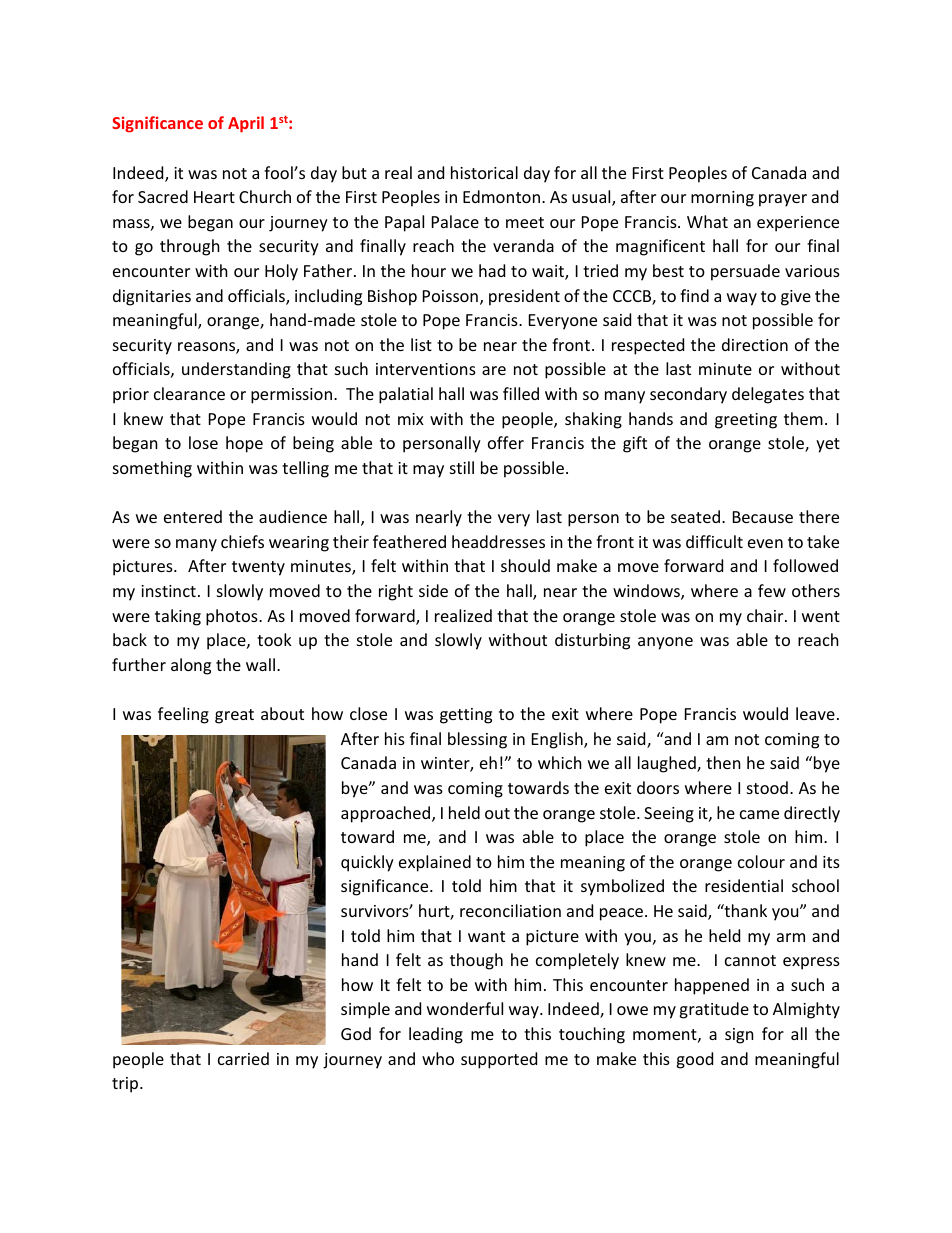 The width and height of the screenshot is (952, 1233). Describe the element at coordinates (243, 1058) in the screenshot. I see `carried` at that location.
